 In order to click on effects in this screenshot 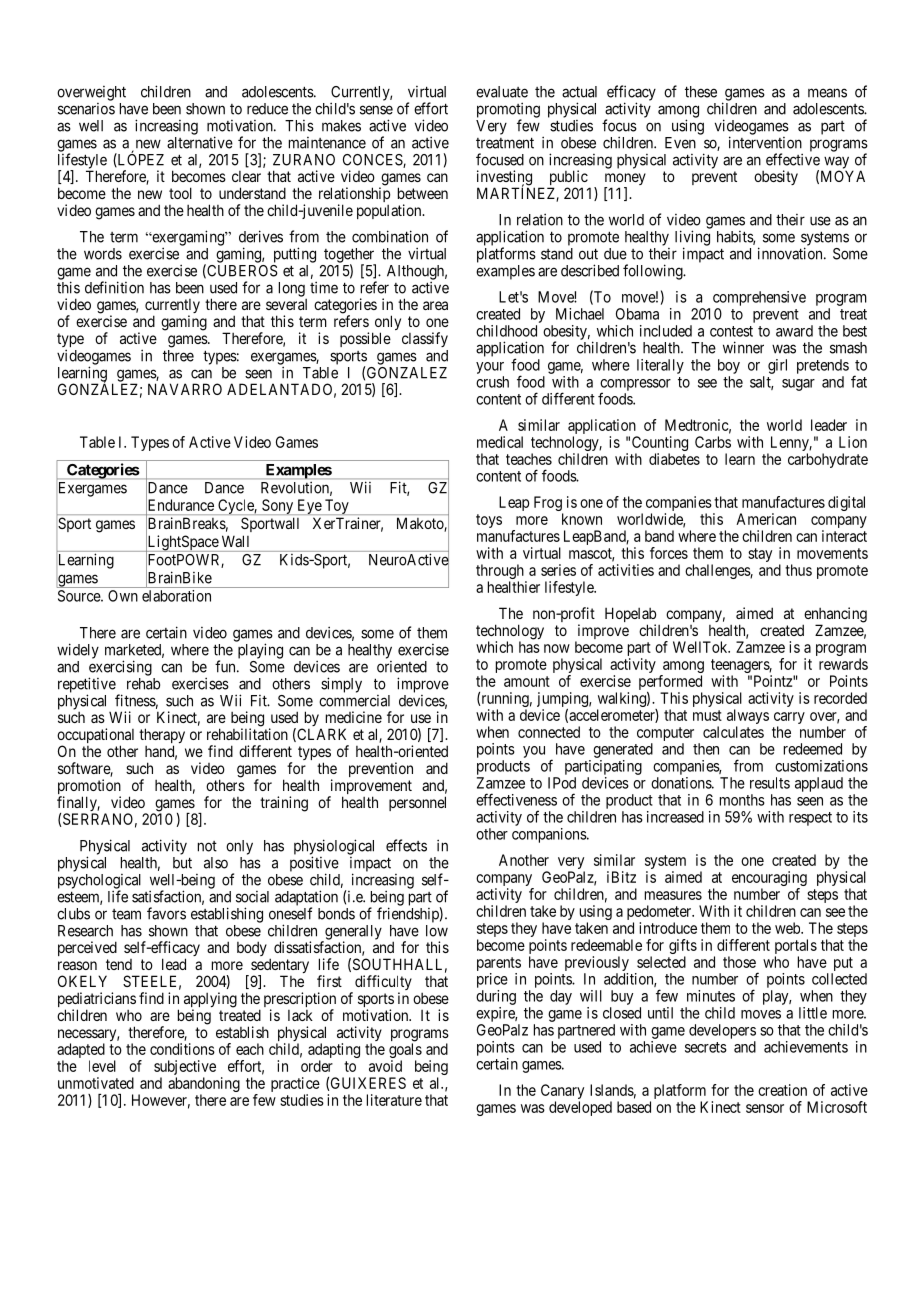, I will do `click(406, 845)`.
